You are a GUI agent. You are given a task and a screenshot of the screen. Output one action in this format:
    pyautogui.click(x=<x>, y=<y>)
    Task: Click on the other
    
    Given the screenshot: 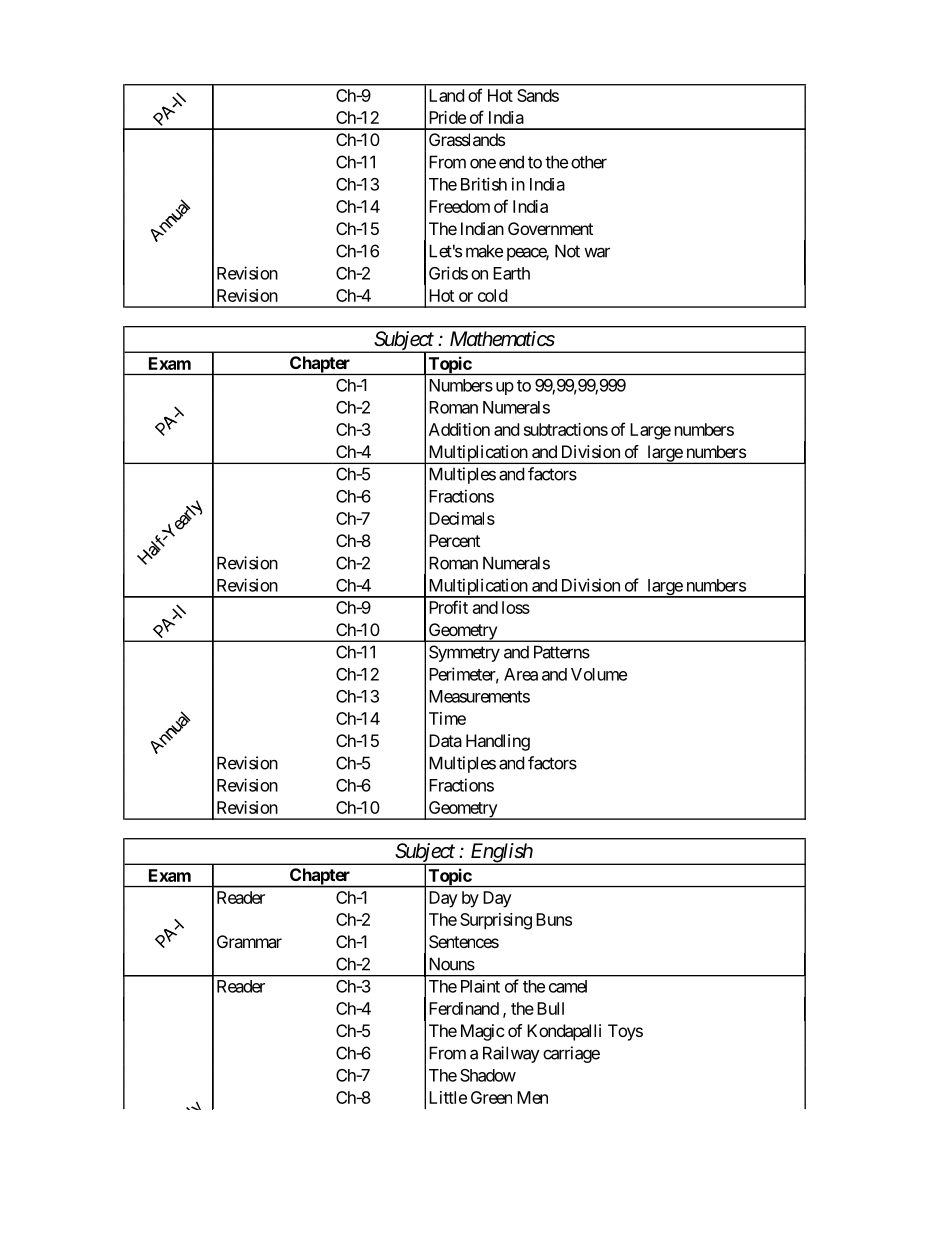 What is the action you would take?
    pyautogui.click(x=589, y=162)
